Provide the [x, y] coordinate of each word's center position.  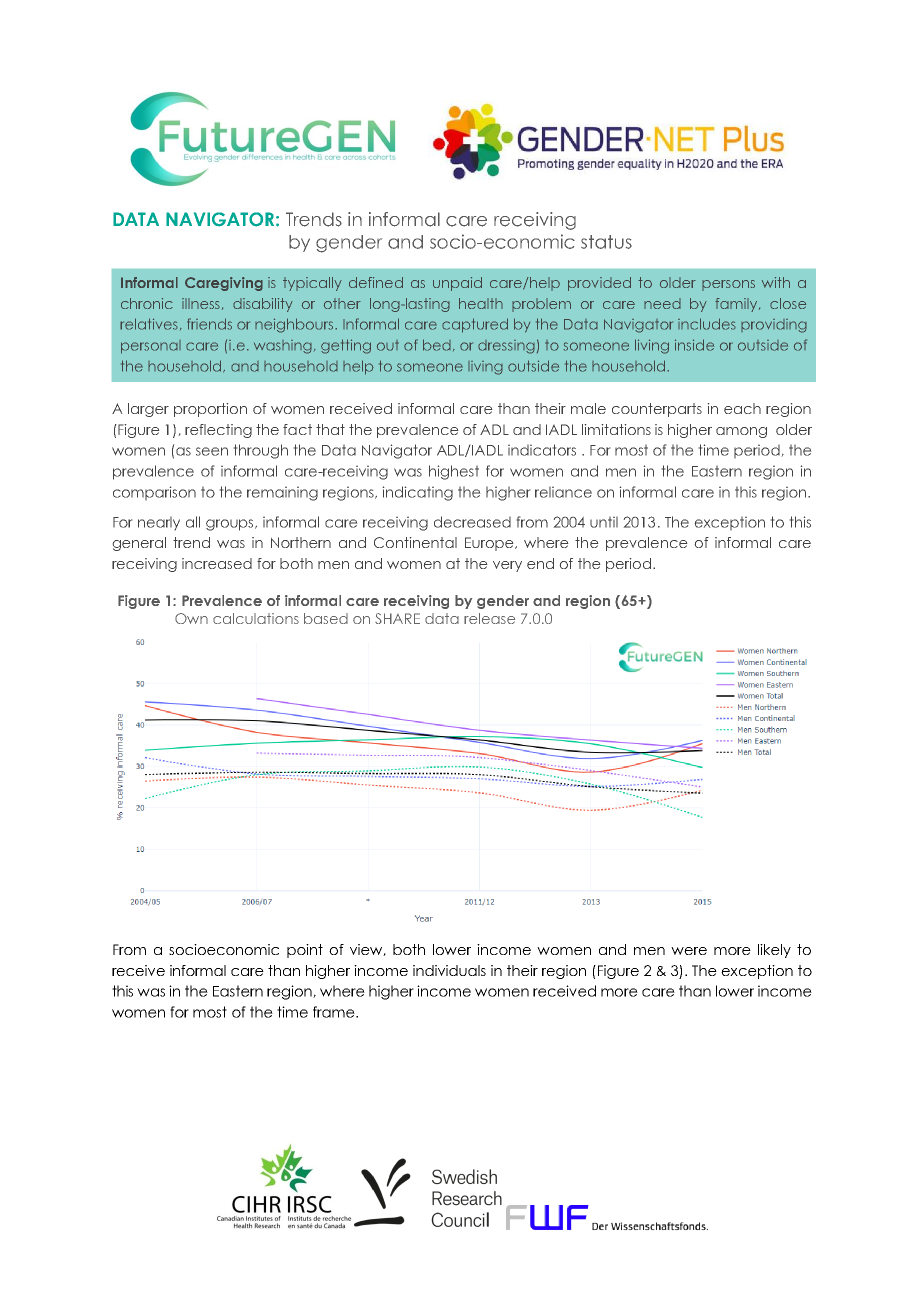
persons [728, 285]
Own [191, 618]
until [604, 522]
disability [263, 305]
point [305, 951]
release [489, 618]
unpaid [457, 284]
